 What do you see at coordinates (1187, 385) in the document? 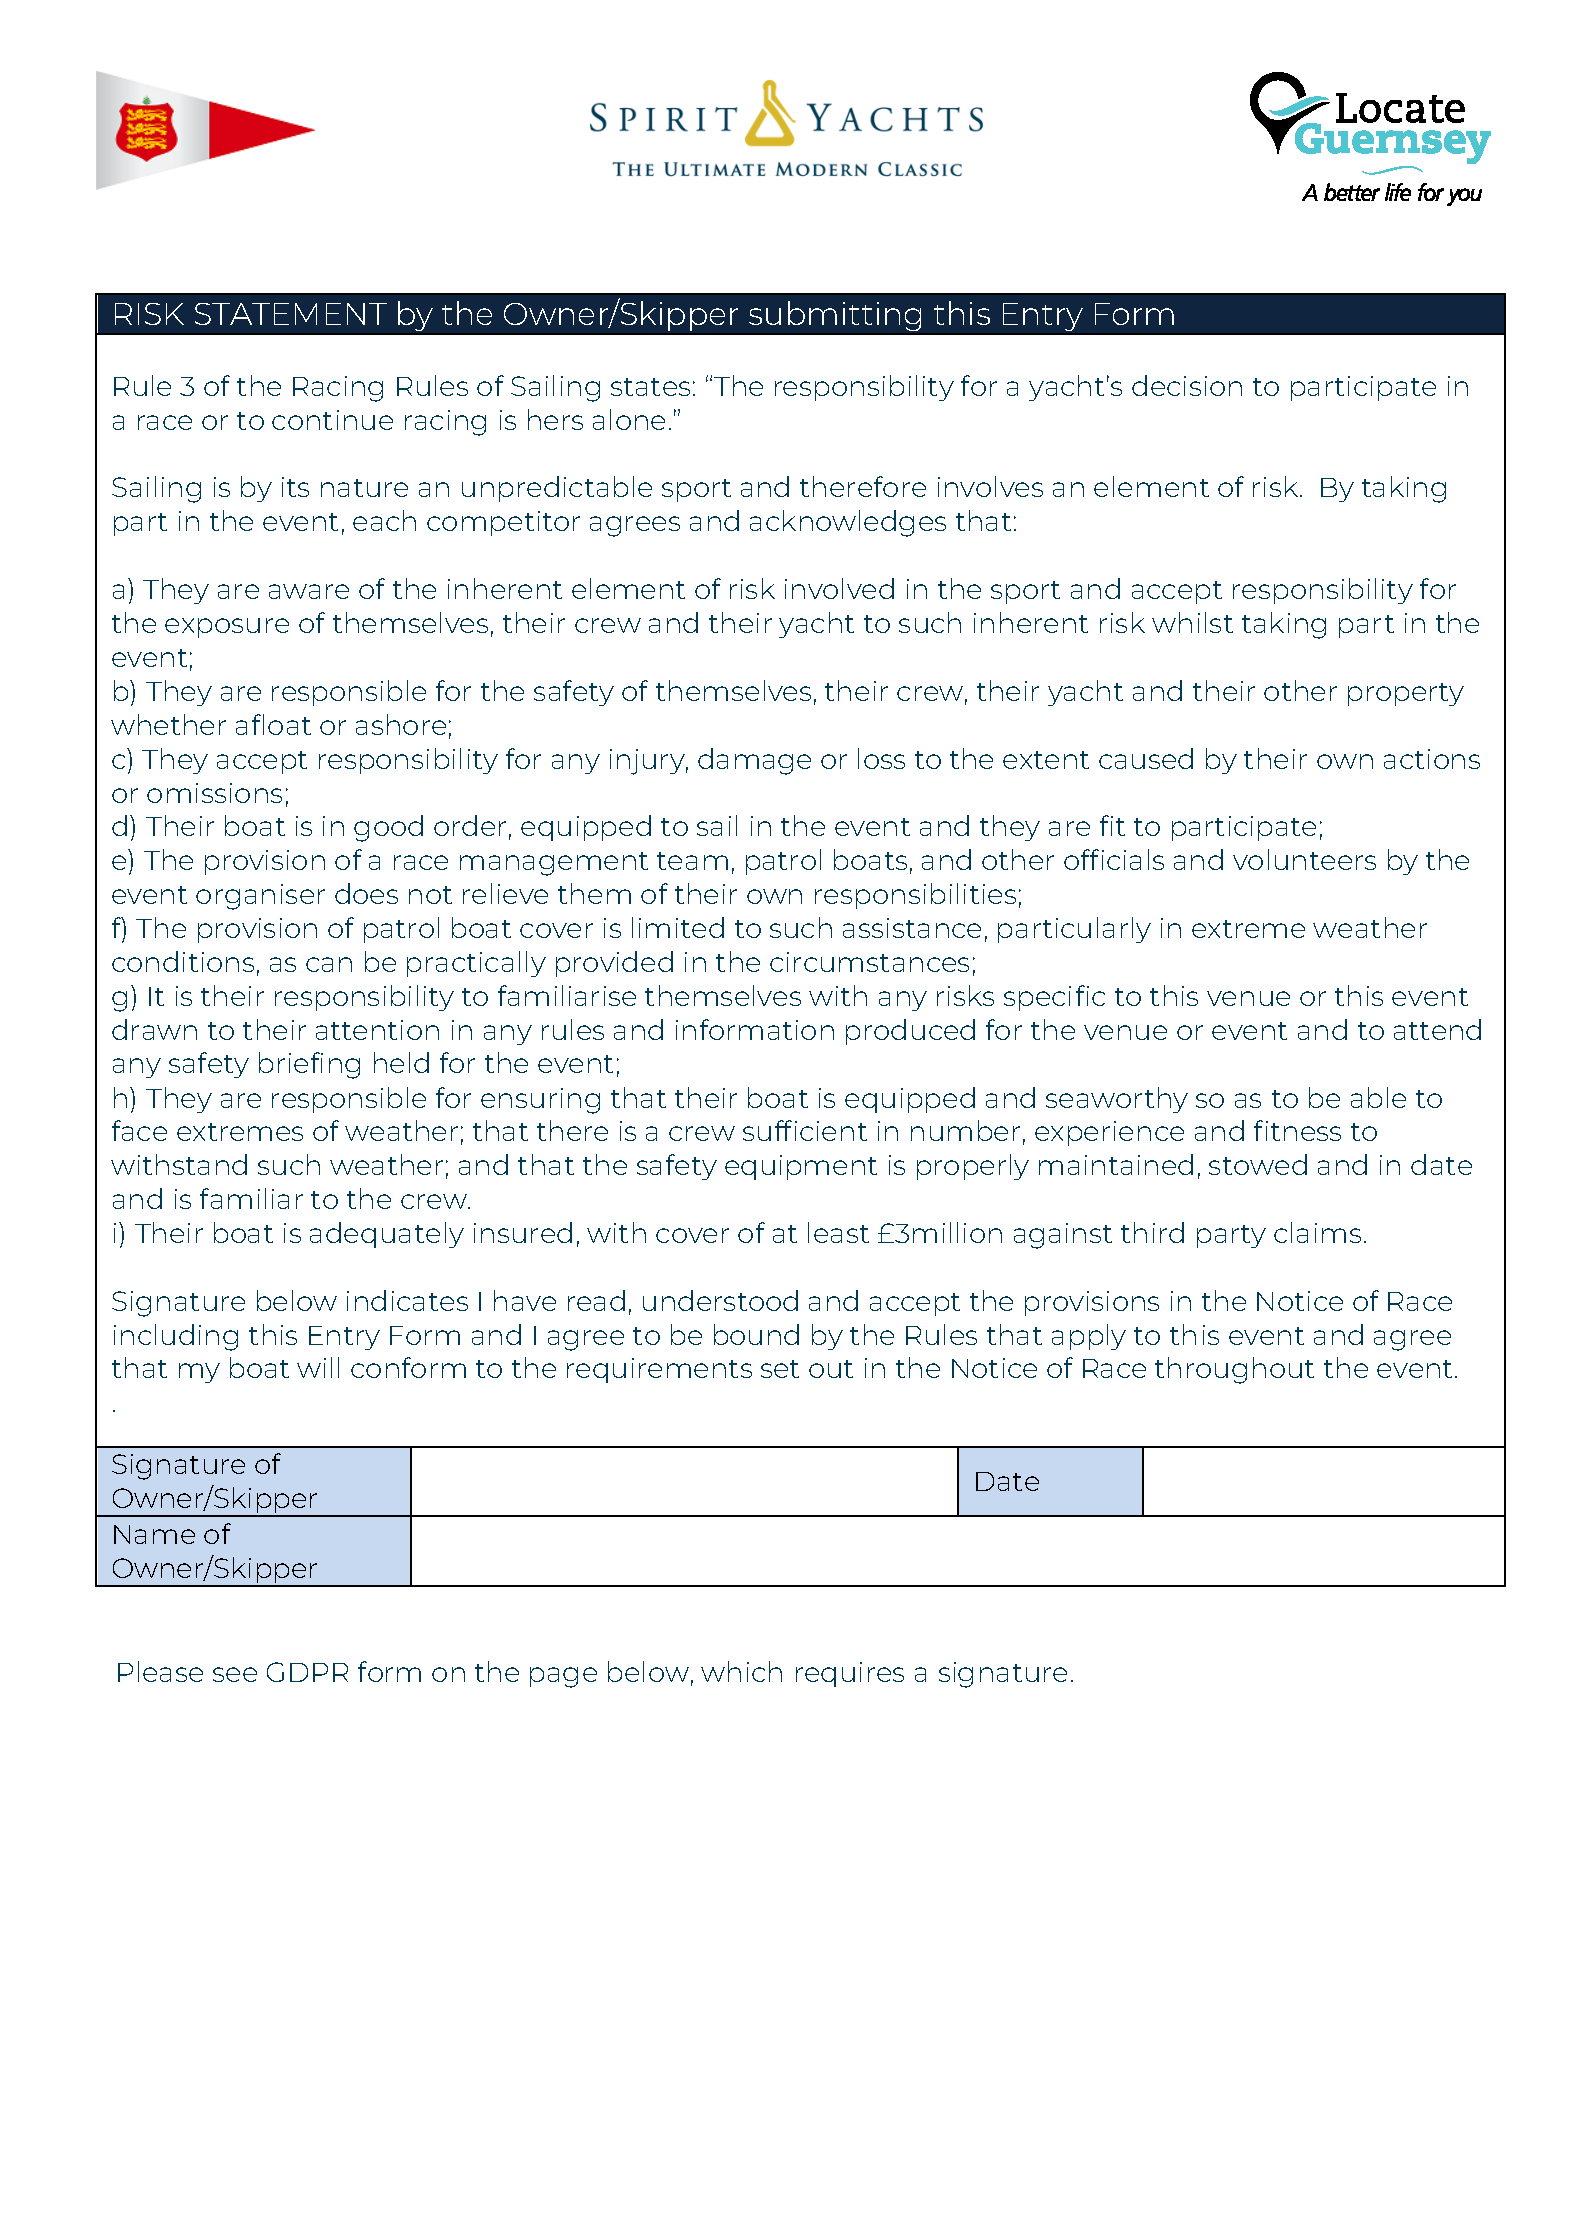
I see `decision` at bounding box center [1187, 385].
